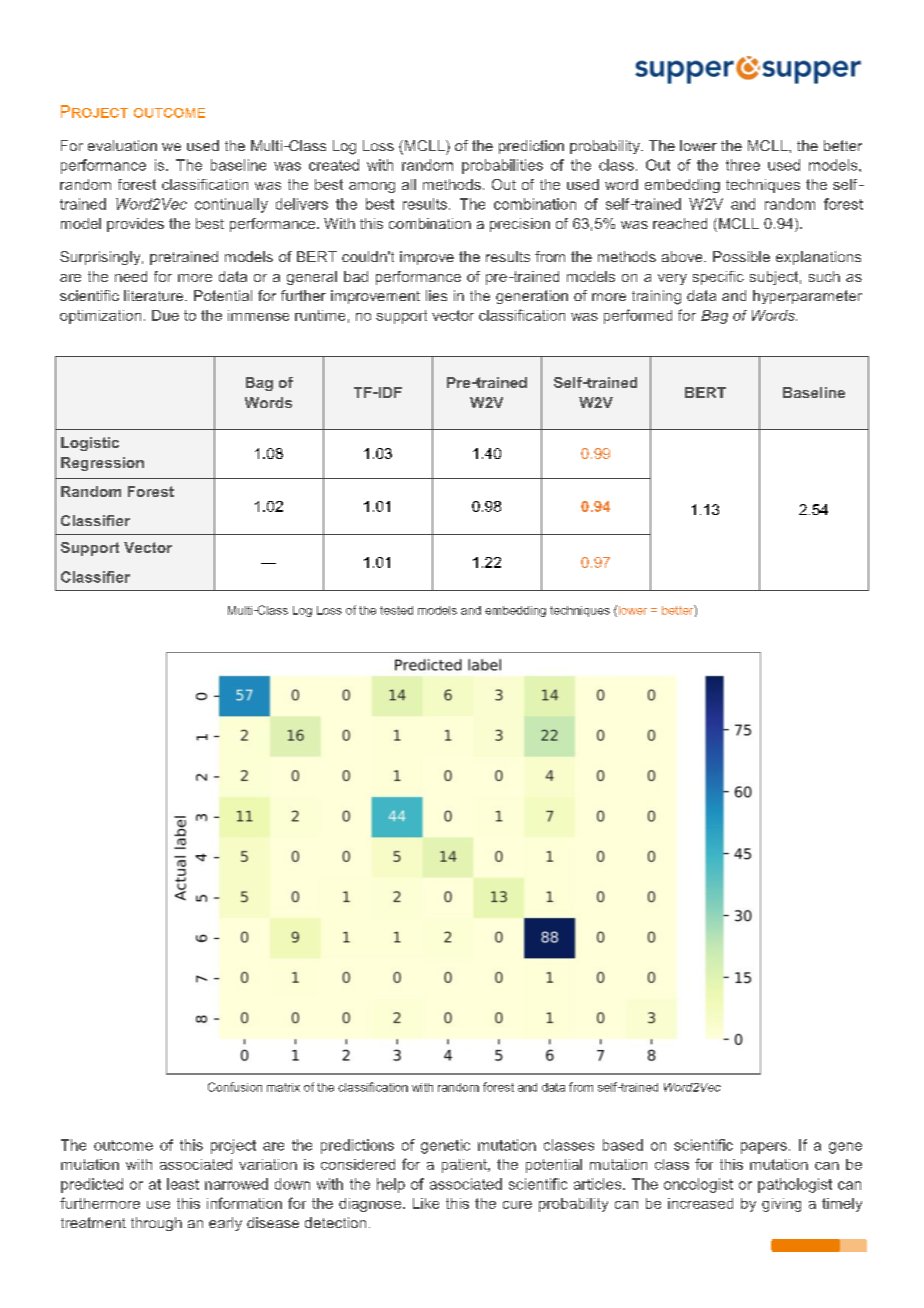 This screenshot has width=924, height=1308. I want to click on hyperparameter, so click(807, 297).
